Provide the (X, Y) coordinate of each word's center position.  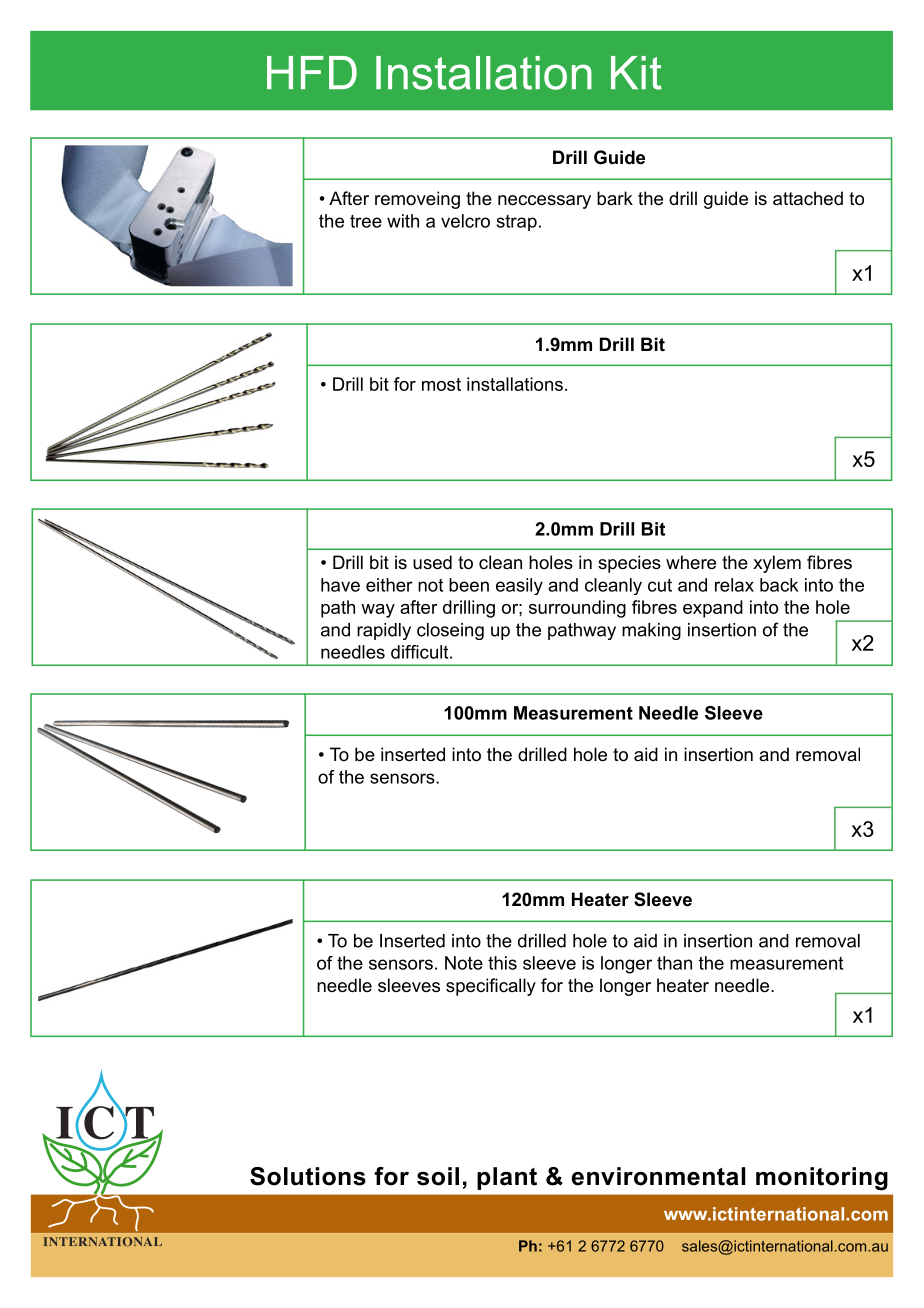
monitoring (822, 1179)
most (441, 384)
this (502, 963)
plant (507, 1178)
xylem (777, 564)
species (629, 564)
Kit (636, 73)
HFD (312, 72)
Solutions (308, 1176)
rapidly (384, 631)
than (674, 963)
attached (808, 198)
